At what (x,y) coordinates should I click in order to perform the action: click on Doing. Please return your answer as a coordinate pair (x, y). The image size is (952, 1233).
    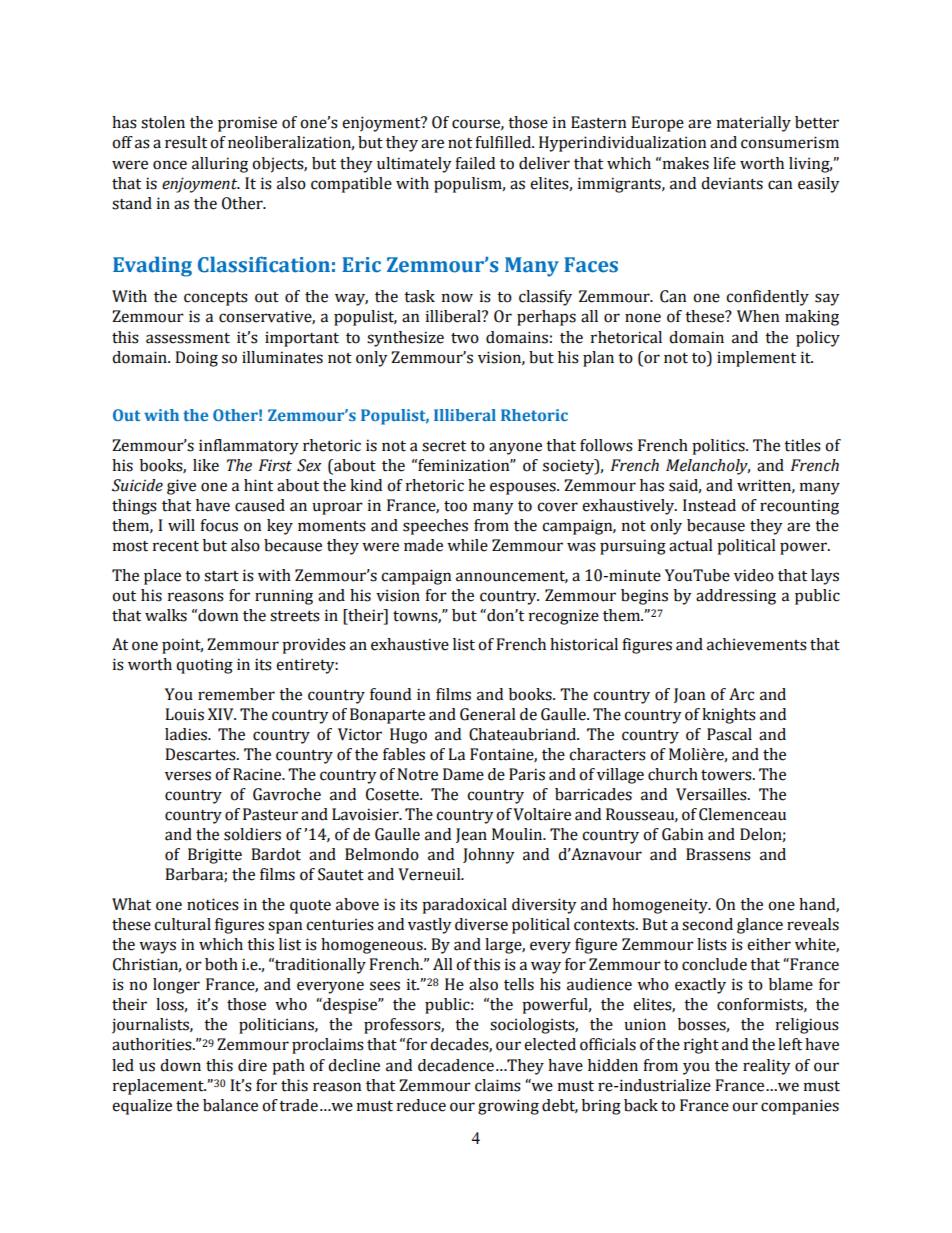
    Looking at the image, I should click on (196, 359).
